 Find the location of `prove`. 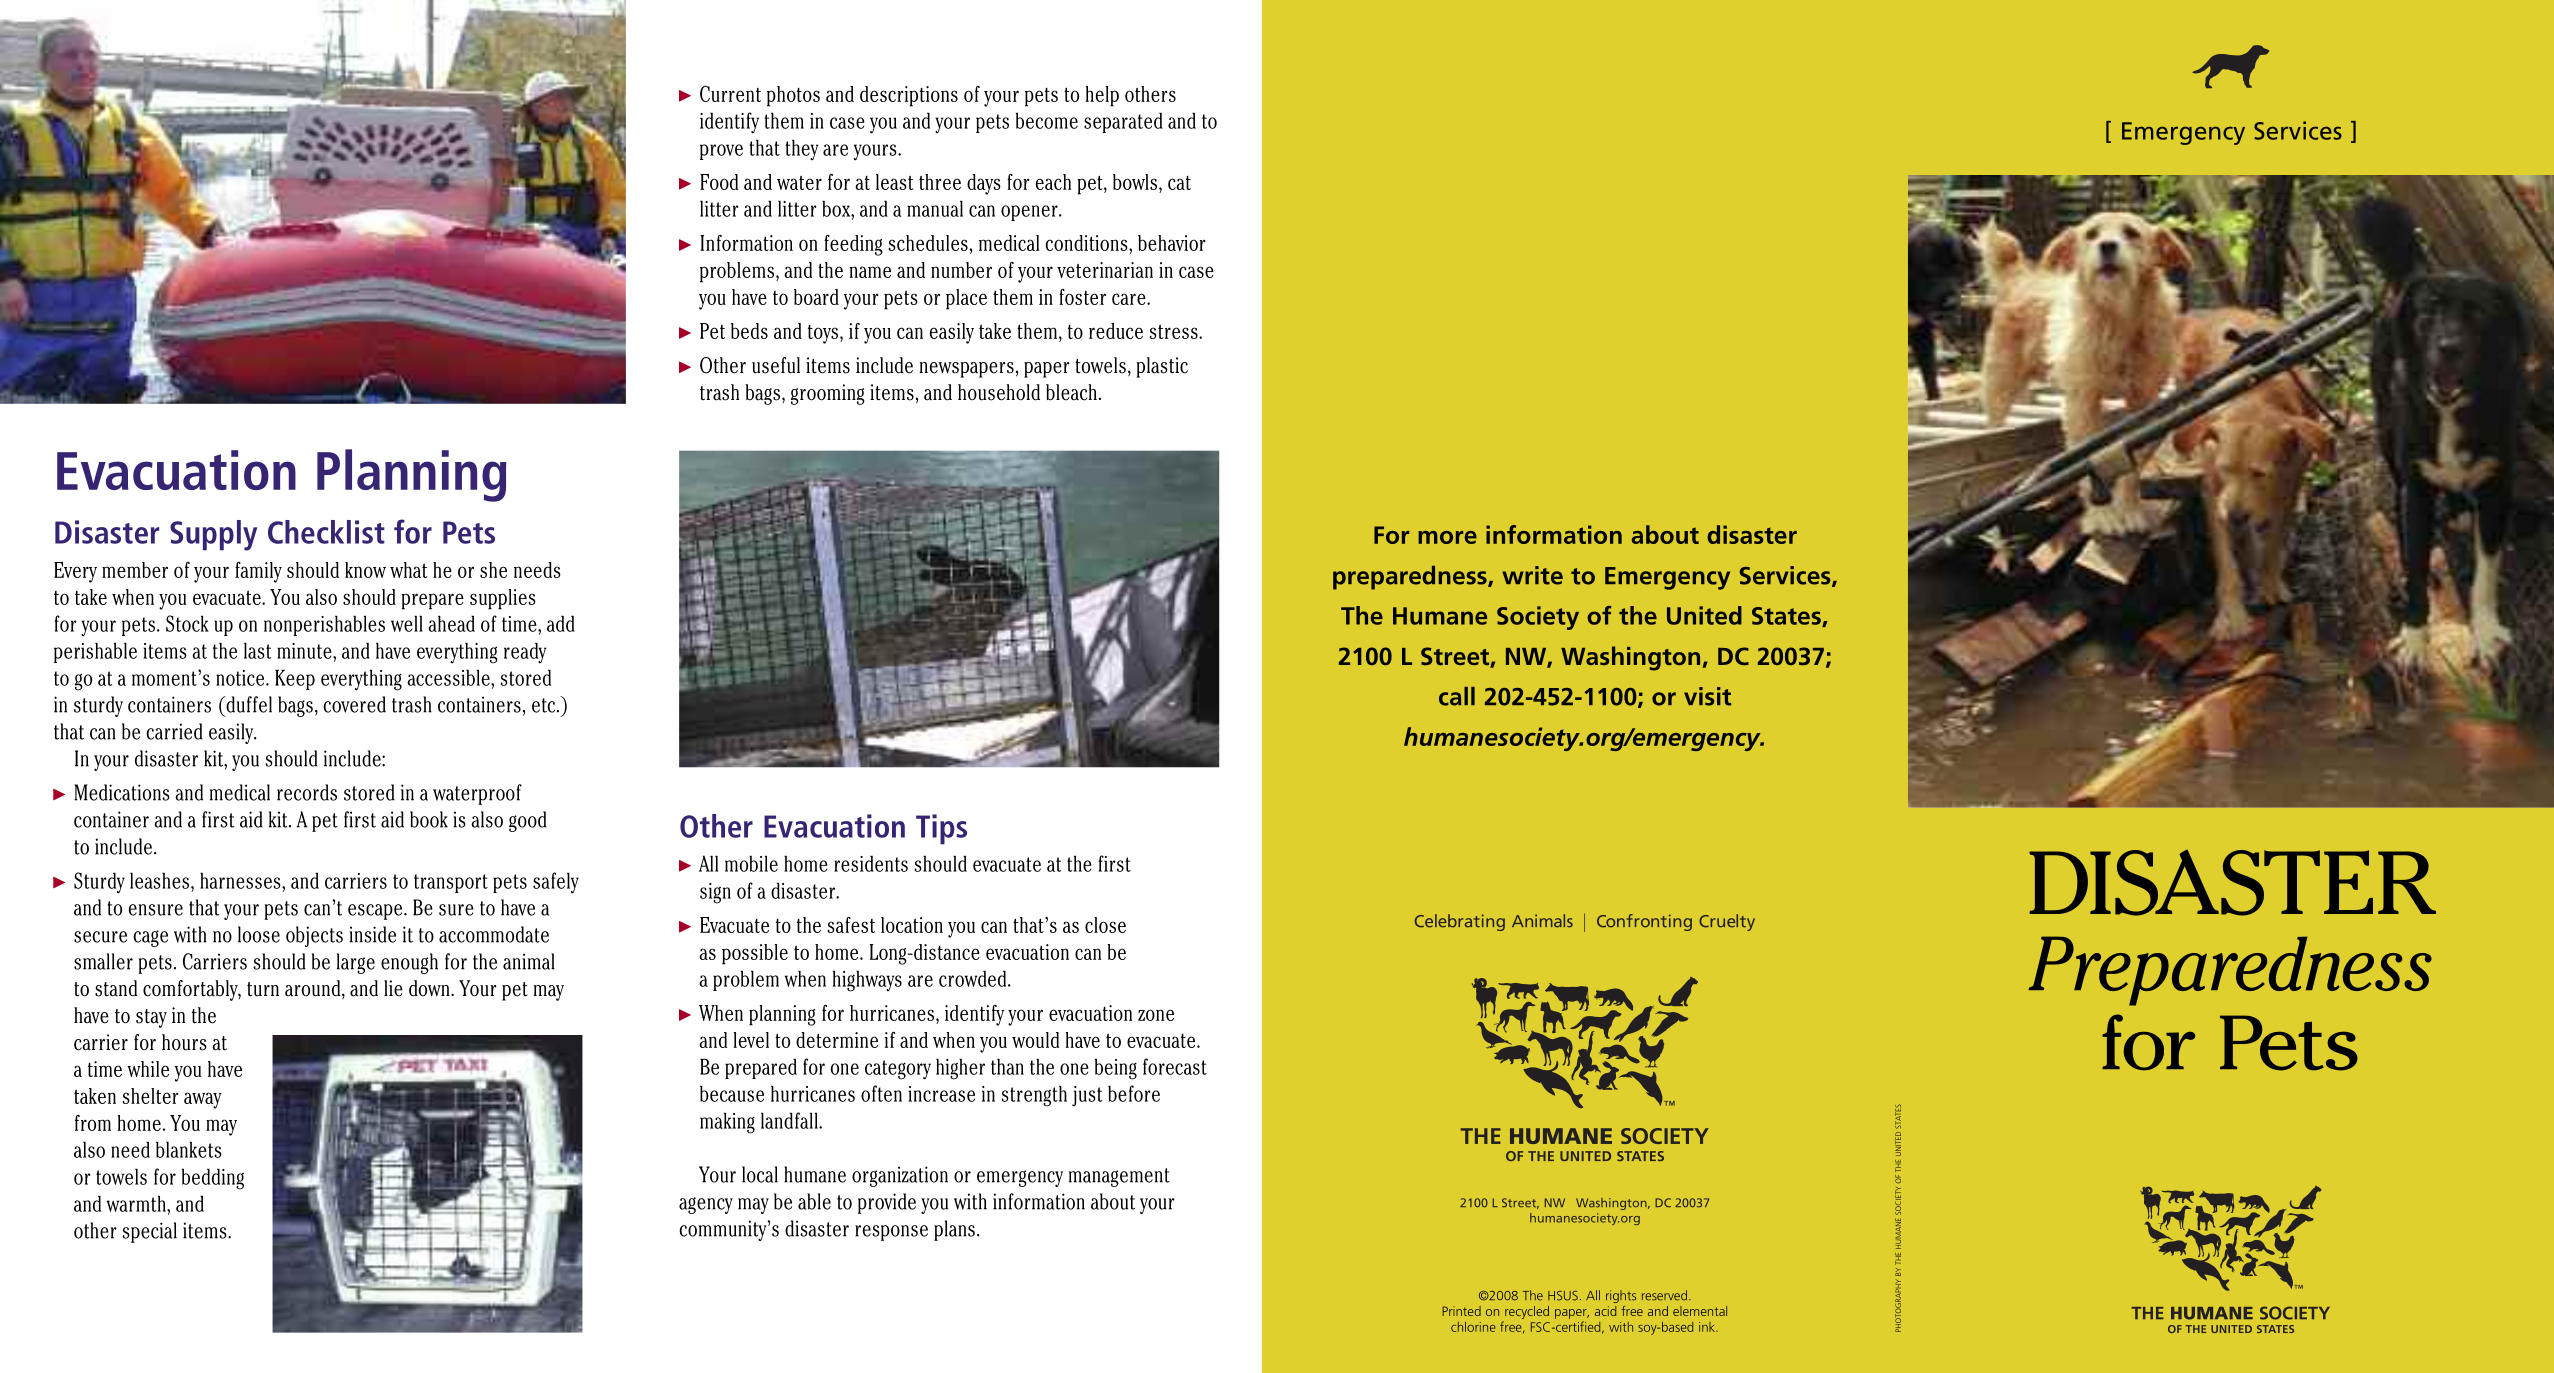

prove is located at coordinates (721, 152).
